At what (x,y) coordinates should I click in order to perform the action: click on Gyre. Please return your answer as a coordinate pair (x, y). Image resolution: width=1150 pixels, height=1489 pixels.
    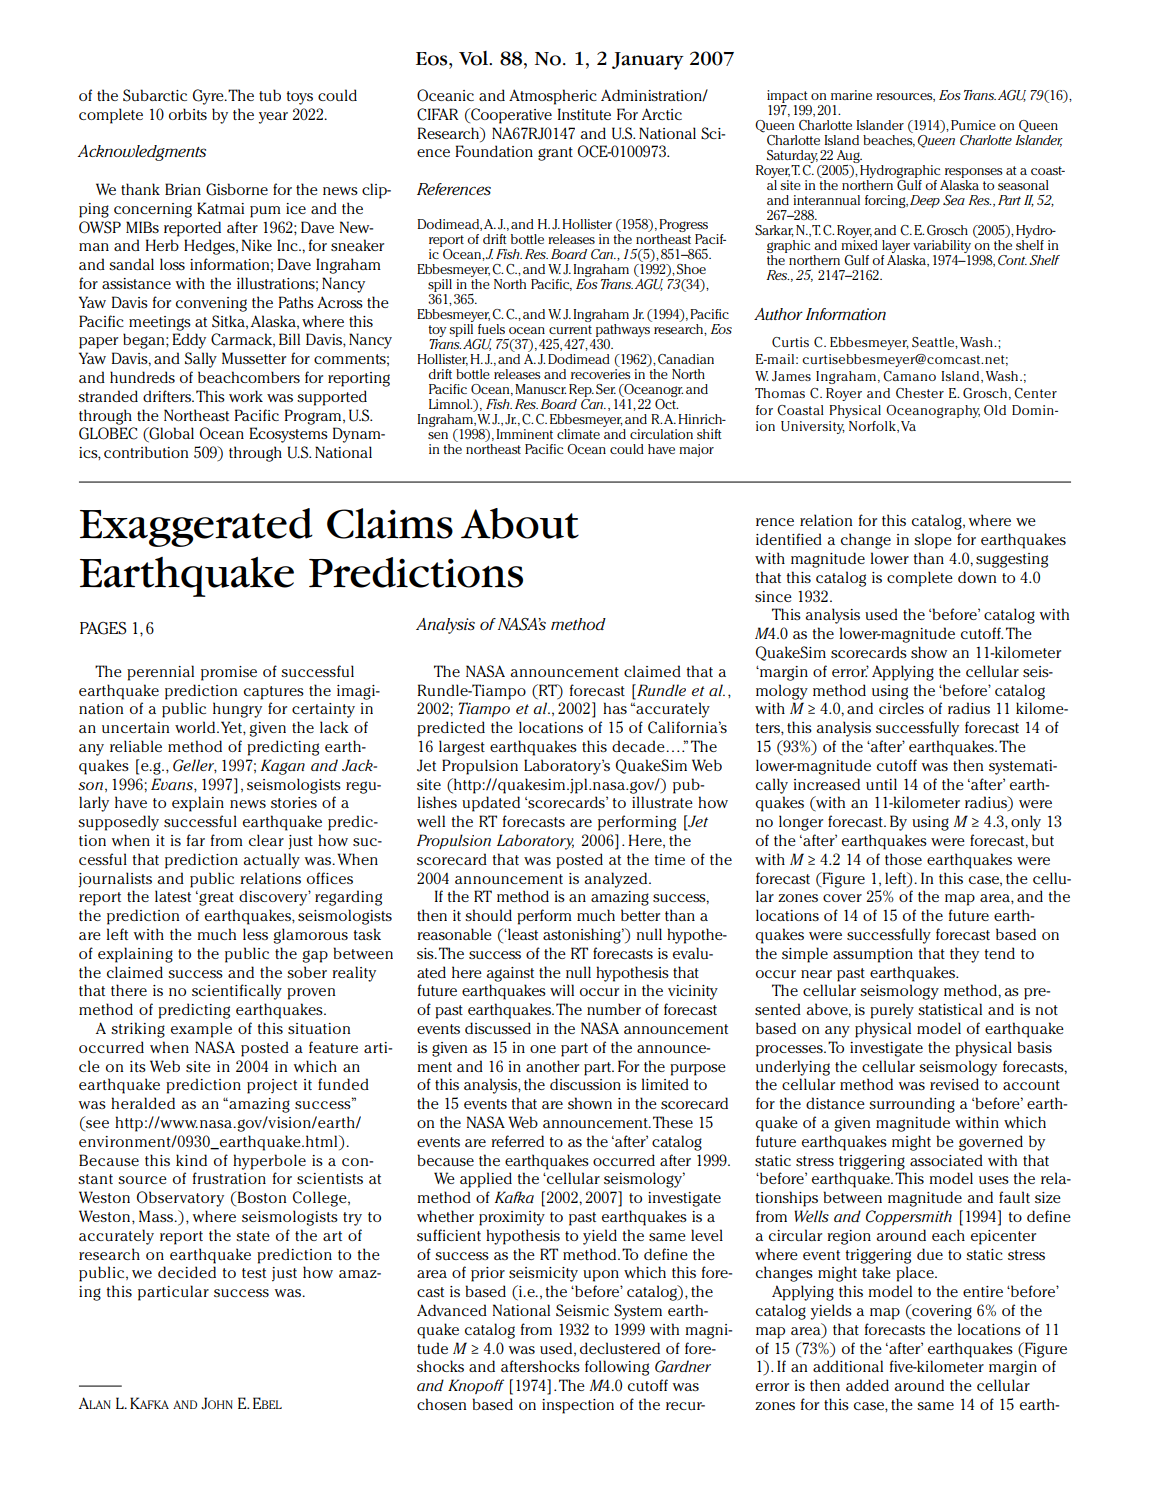
    Looking at the image, I should click on (209, 97).
